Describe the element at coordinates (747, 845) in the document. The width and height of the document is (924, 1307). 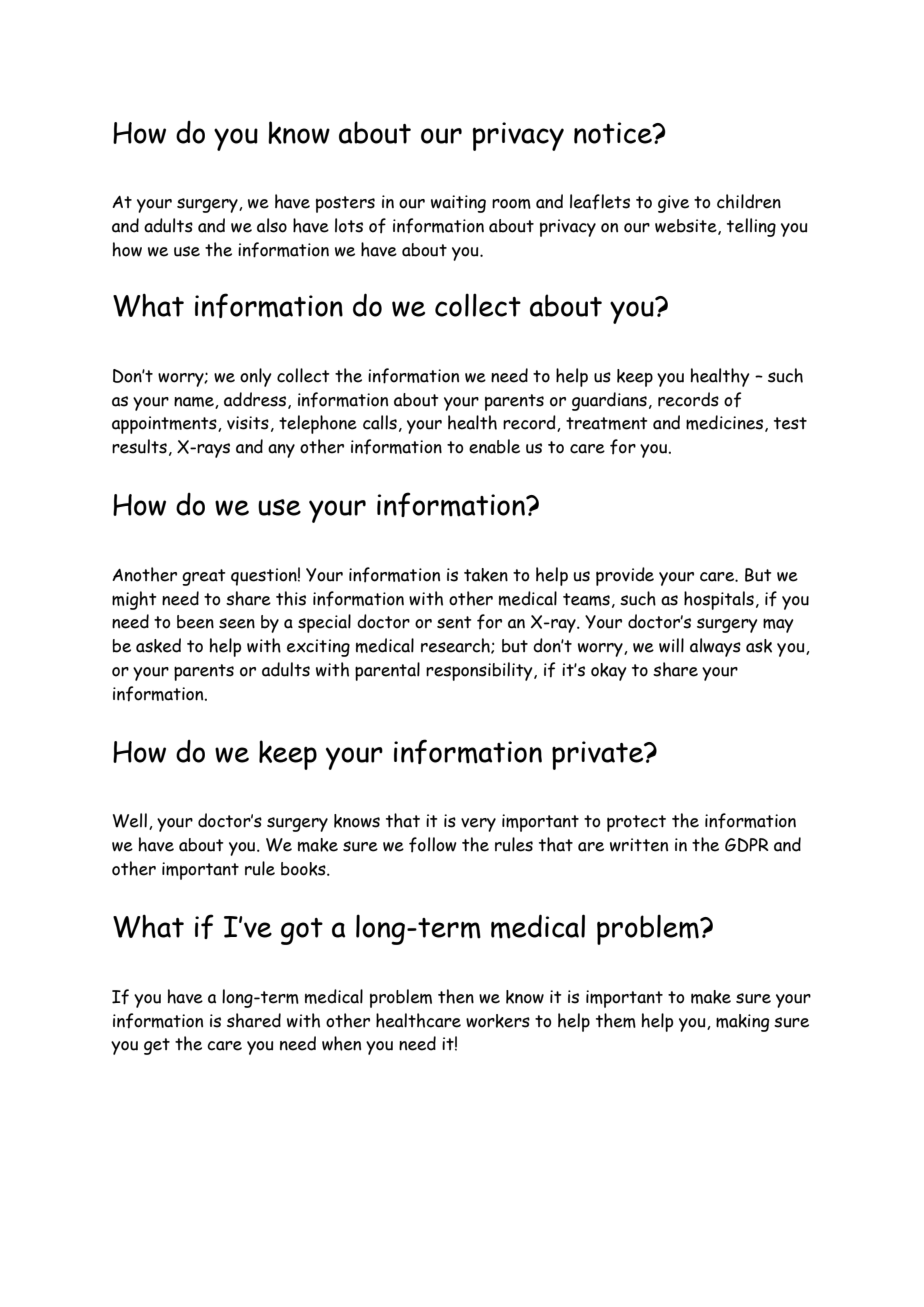
I see `GDPR` at that location.
